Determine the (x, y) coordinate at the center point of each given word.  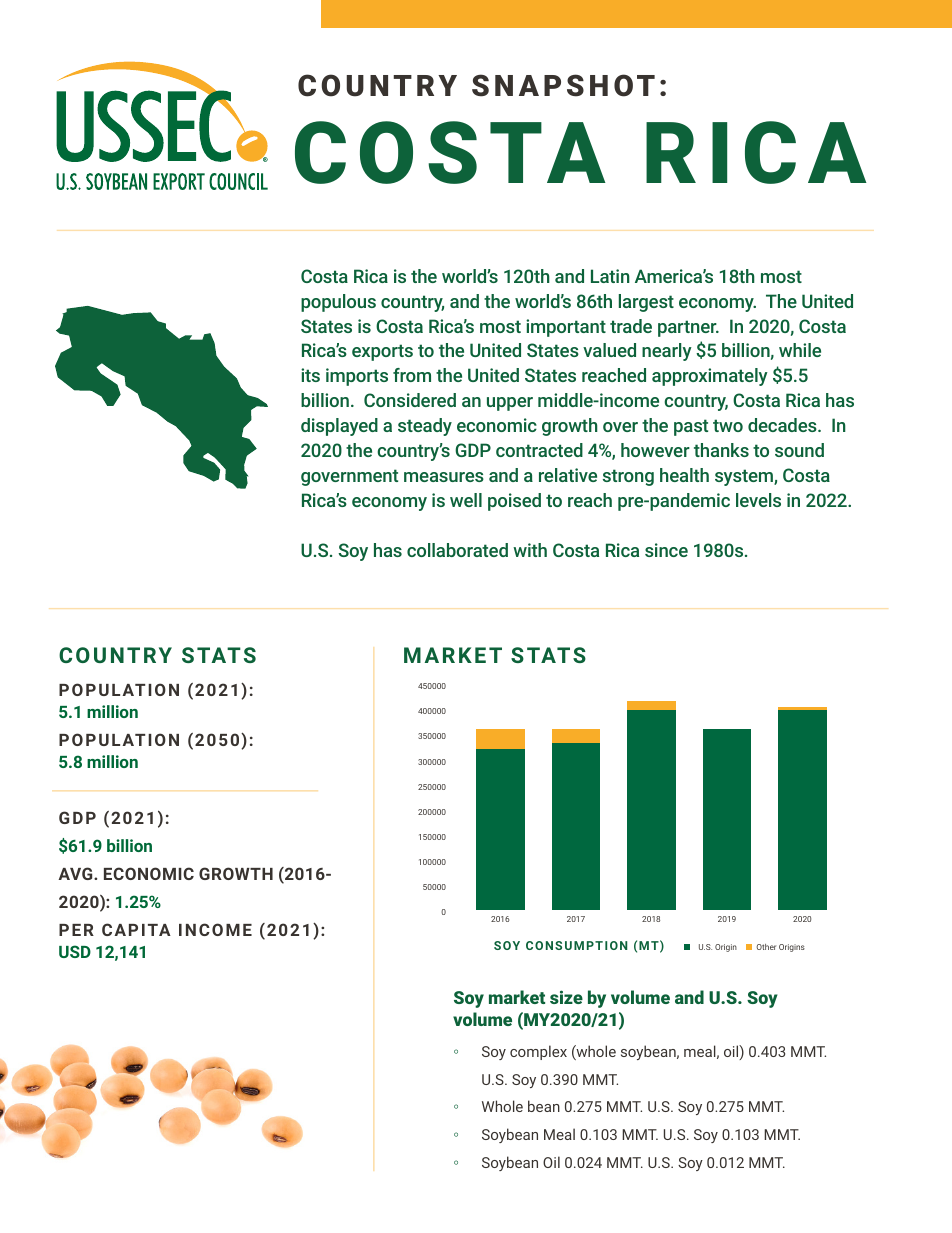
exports (382, 352)
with (530, 550)
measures (444, 477)
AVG (76, 873)
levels (758, 500)
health (684, 475)
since (666, 550)
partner (688, 328)
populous (338, 303)
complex (538, 1052)
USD (75, 951)
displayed (339, 427)
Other (766, 947)
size (566, 997)
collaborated (457, 550)
